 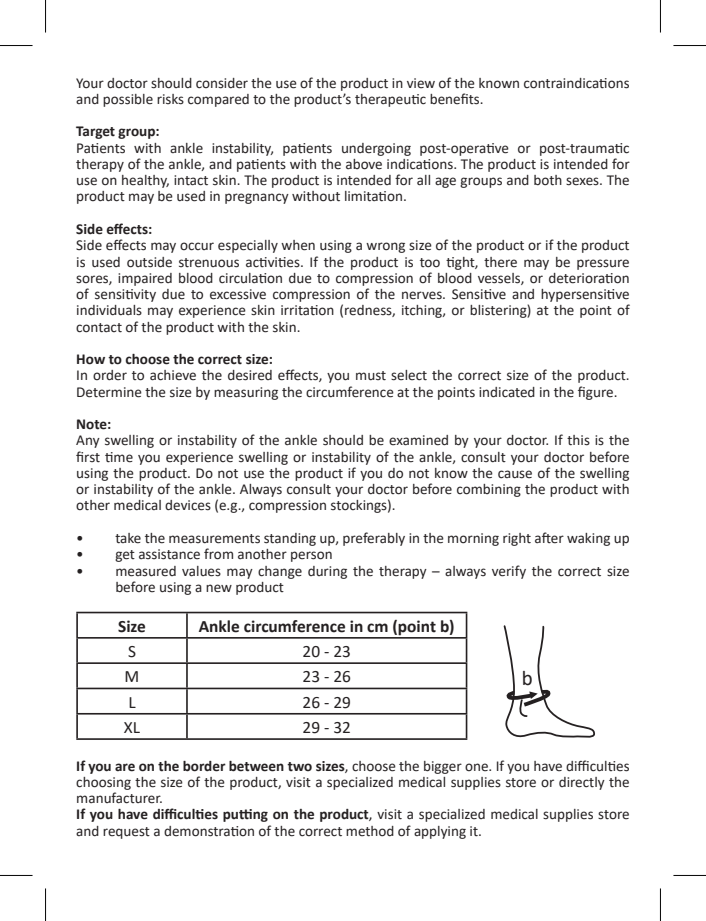 I want to click on examined, so click(x=418, y=440).
